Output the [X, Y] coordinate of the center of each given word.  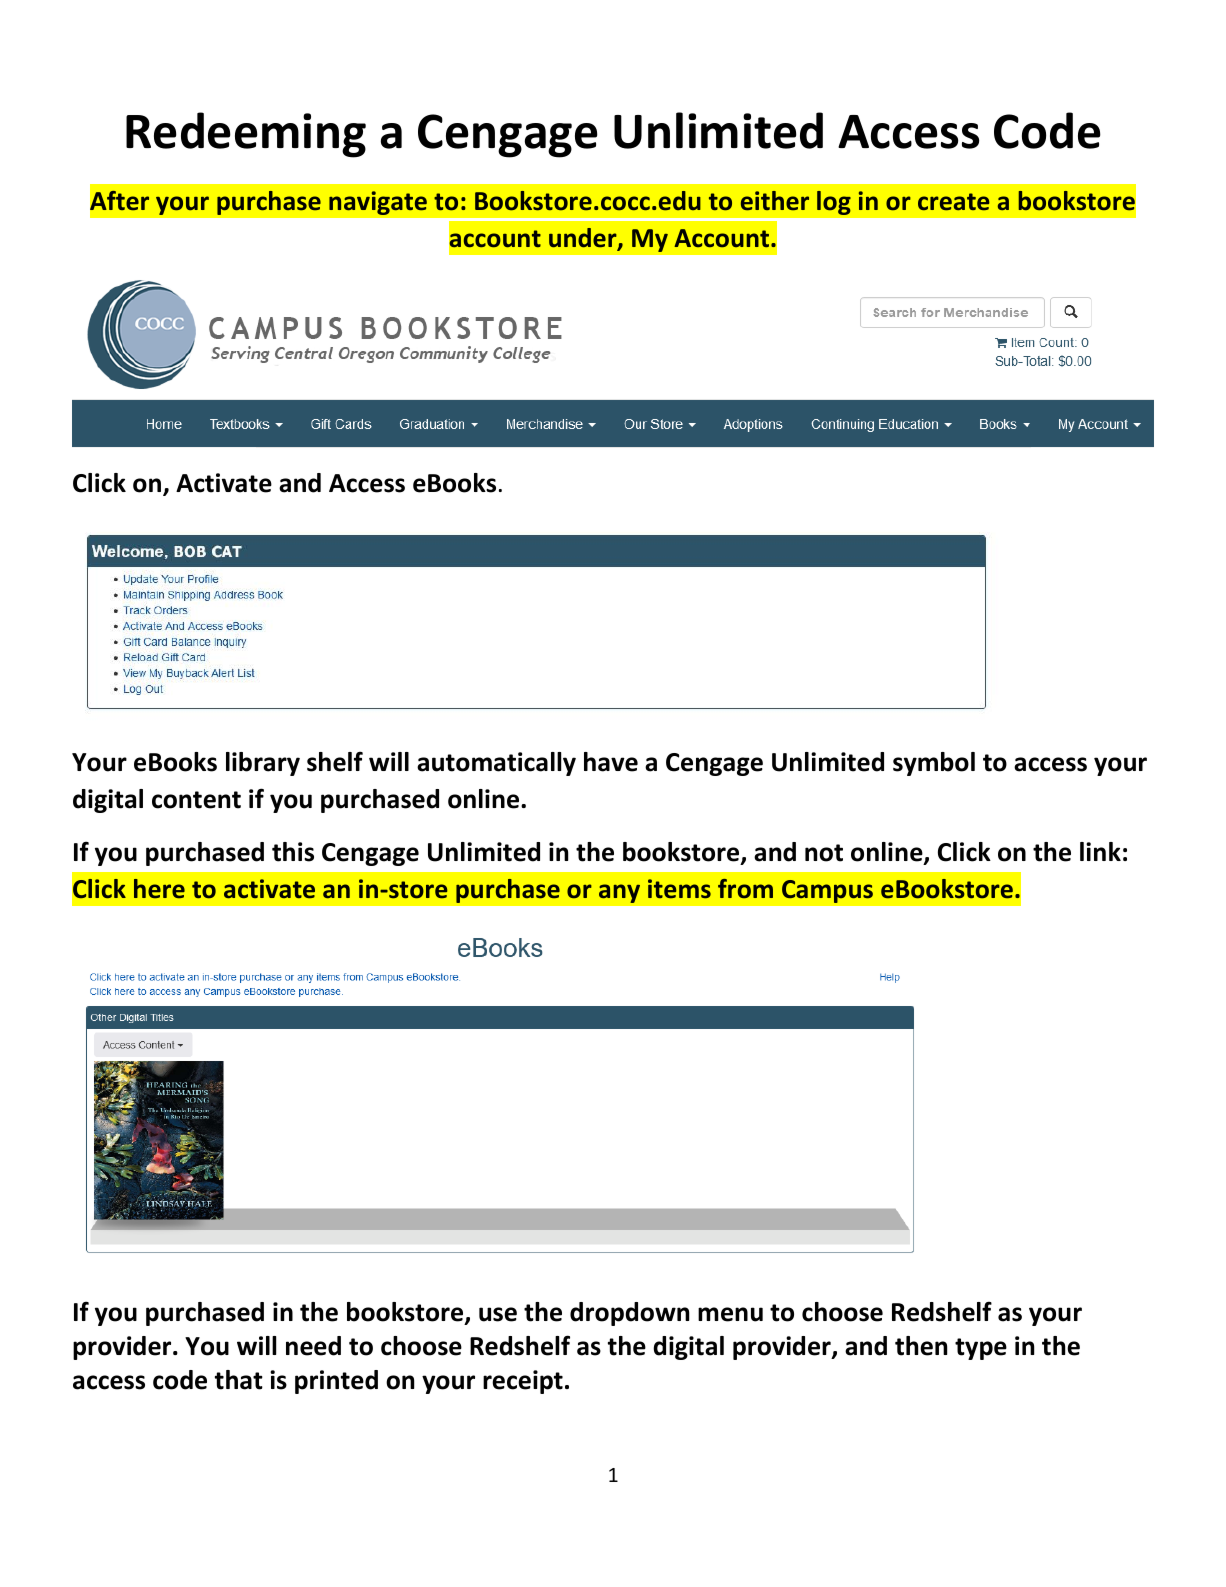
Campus [827, 891]
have [611, 762]
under [584, 239]
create [954, 202]
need [313, 1346]
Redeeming [246, 135]
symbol [934, 764]
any [619, 893]
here [159, 888]
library [263, 764]
